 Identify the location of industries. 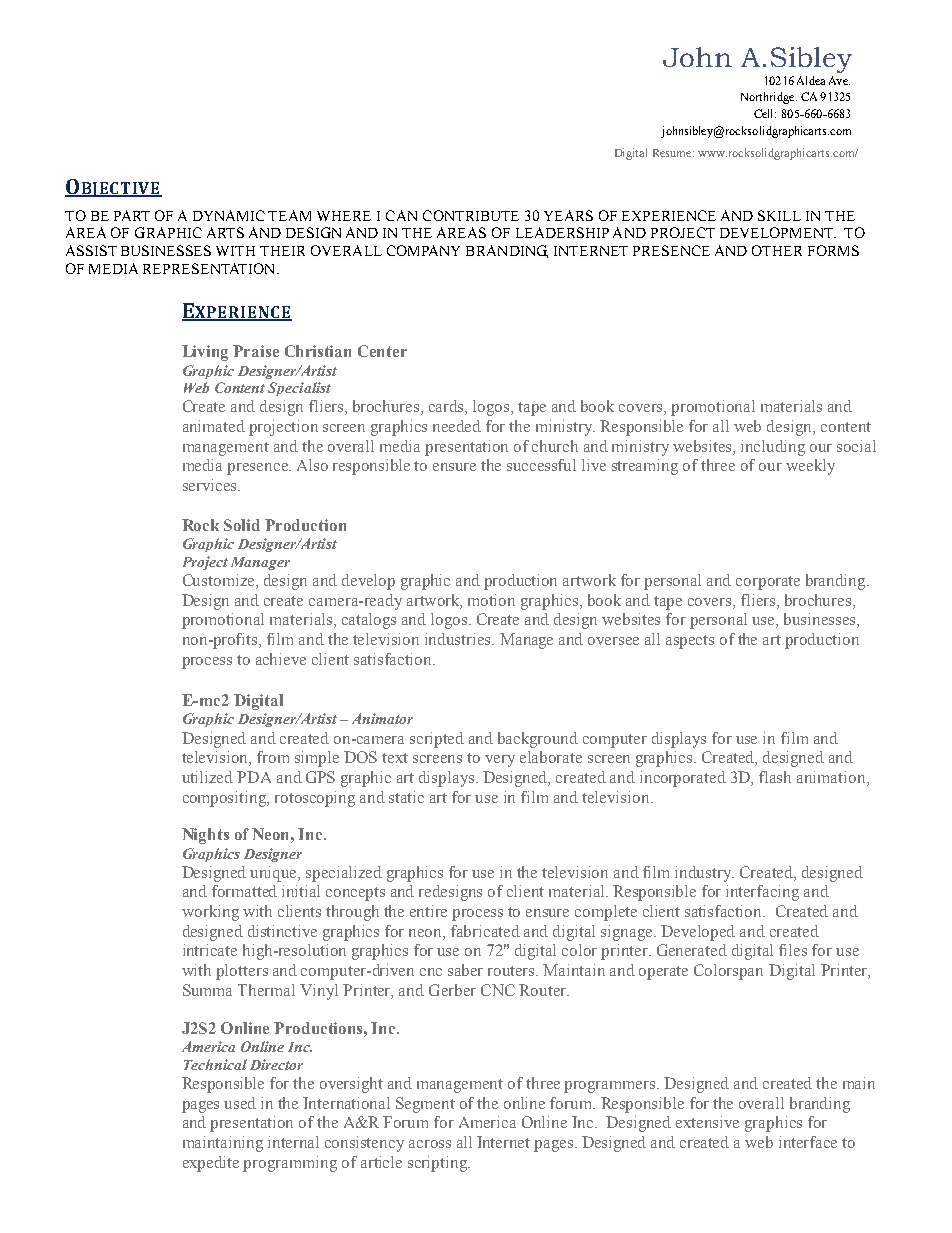
(459, 639).
